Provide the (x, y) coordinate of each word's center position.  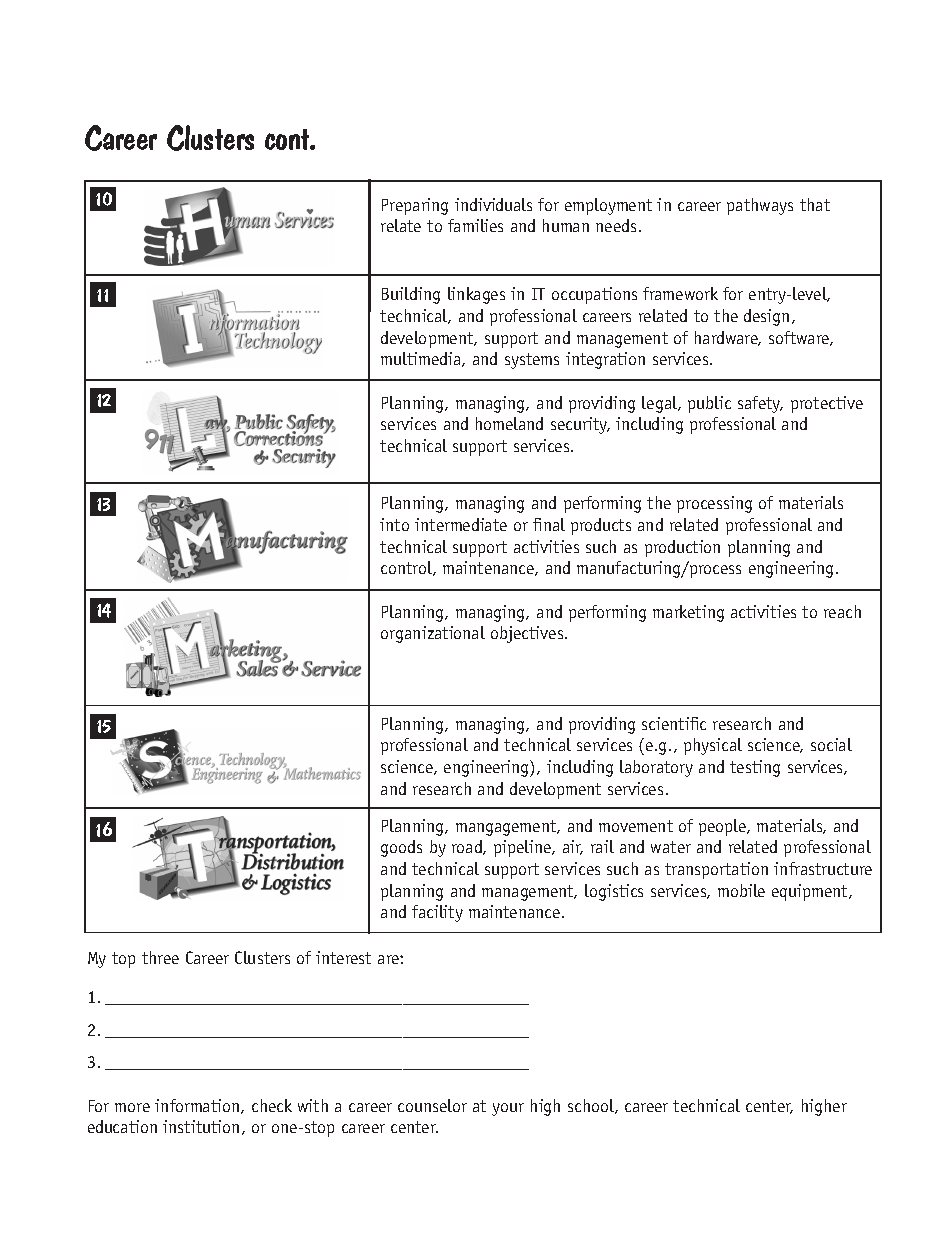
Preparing (415, 206)
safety (760, 404)
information (198, 1106)
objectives (528, 634)
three (160, 957)
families (475, 225)
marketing (688, 613)
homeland (509, 423)
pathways (760, 206)
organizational (433, 634)
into (394, 524)
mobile (741, 890)
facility (437, 913)
